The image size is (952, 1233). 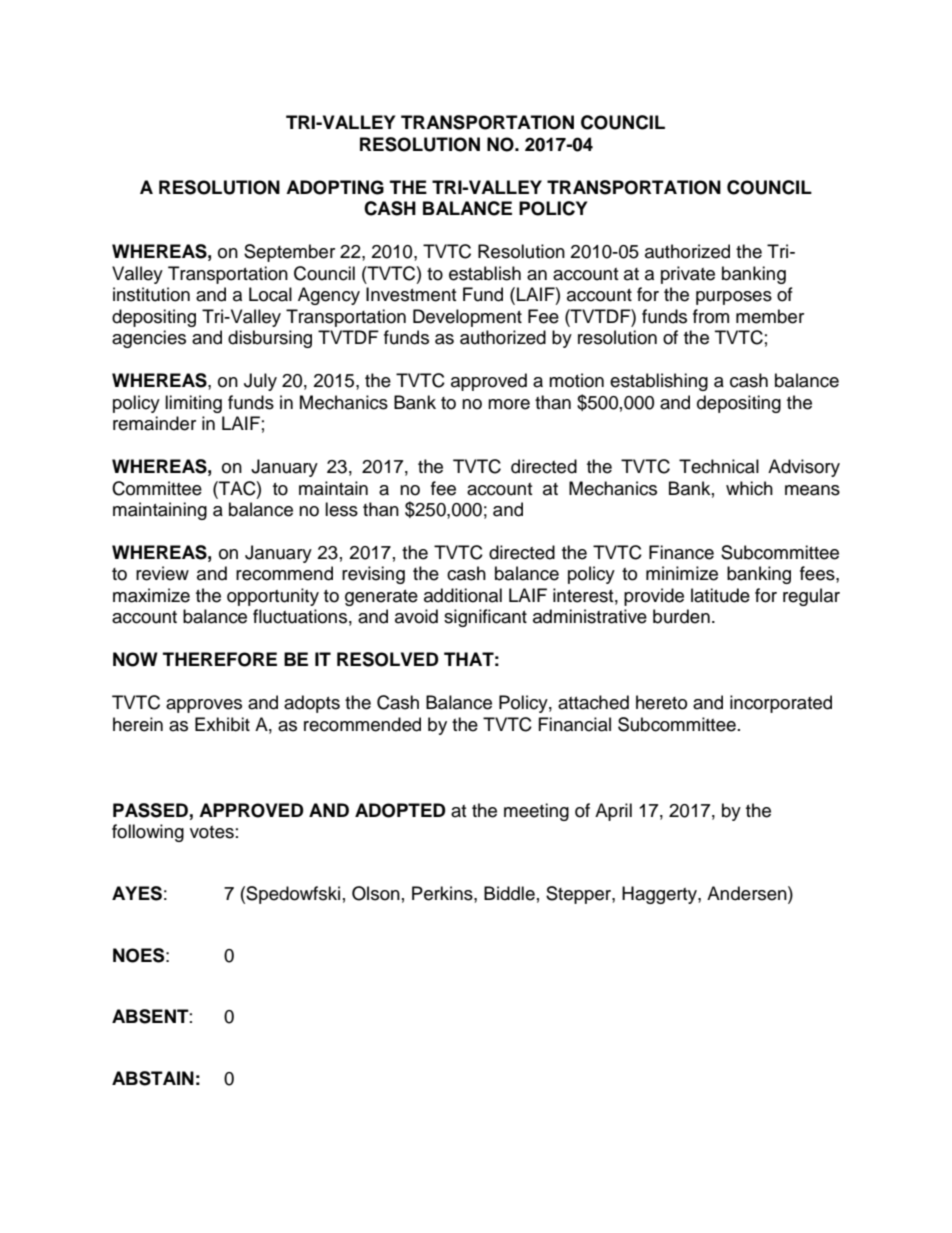 I want to click on April, so click(x=613, y=812).
